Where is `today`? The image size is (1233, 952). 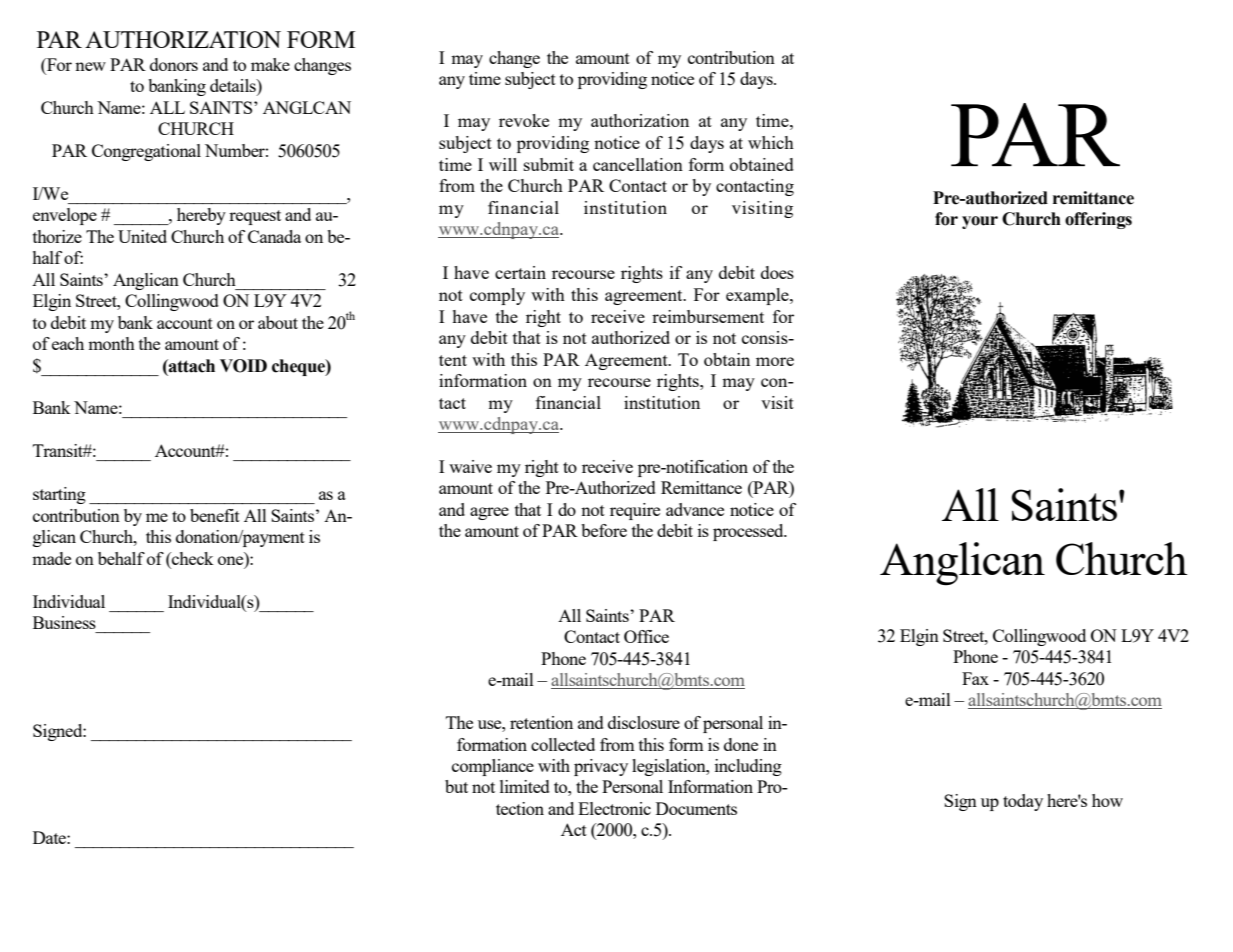 today is located at coordinates (1023, 802).
